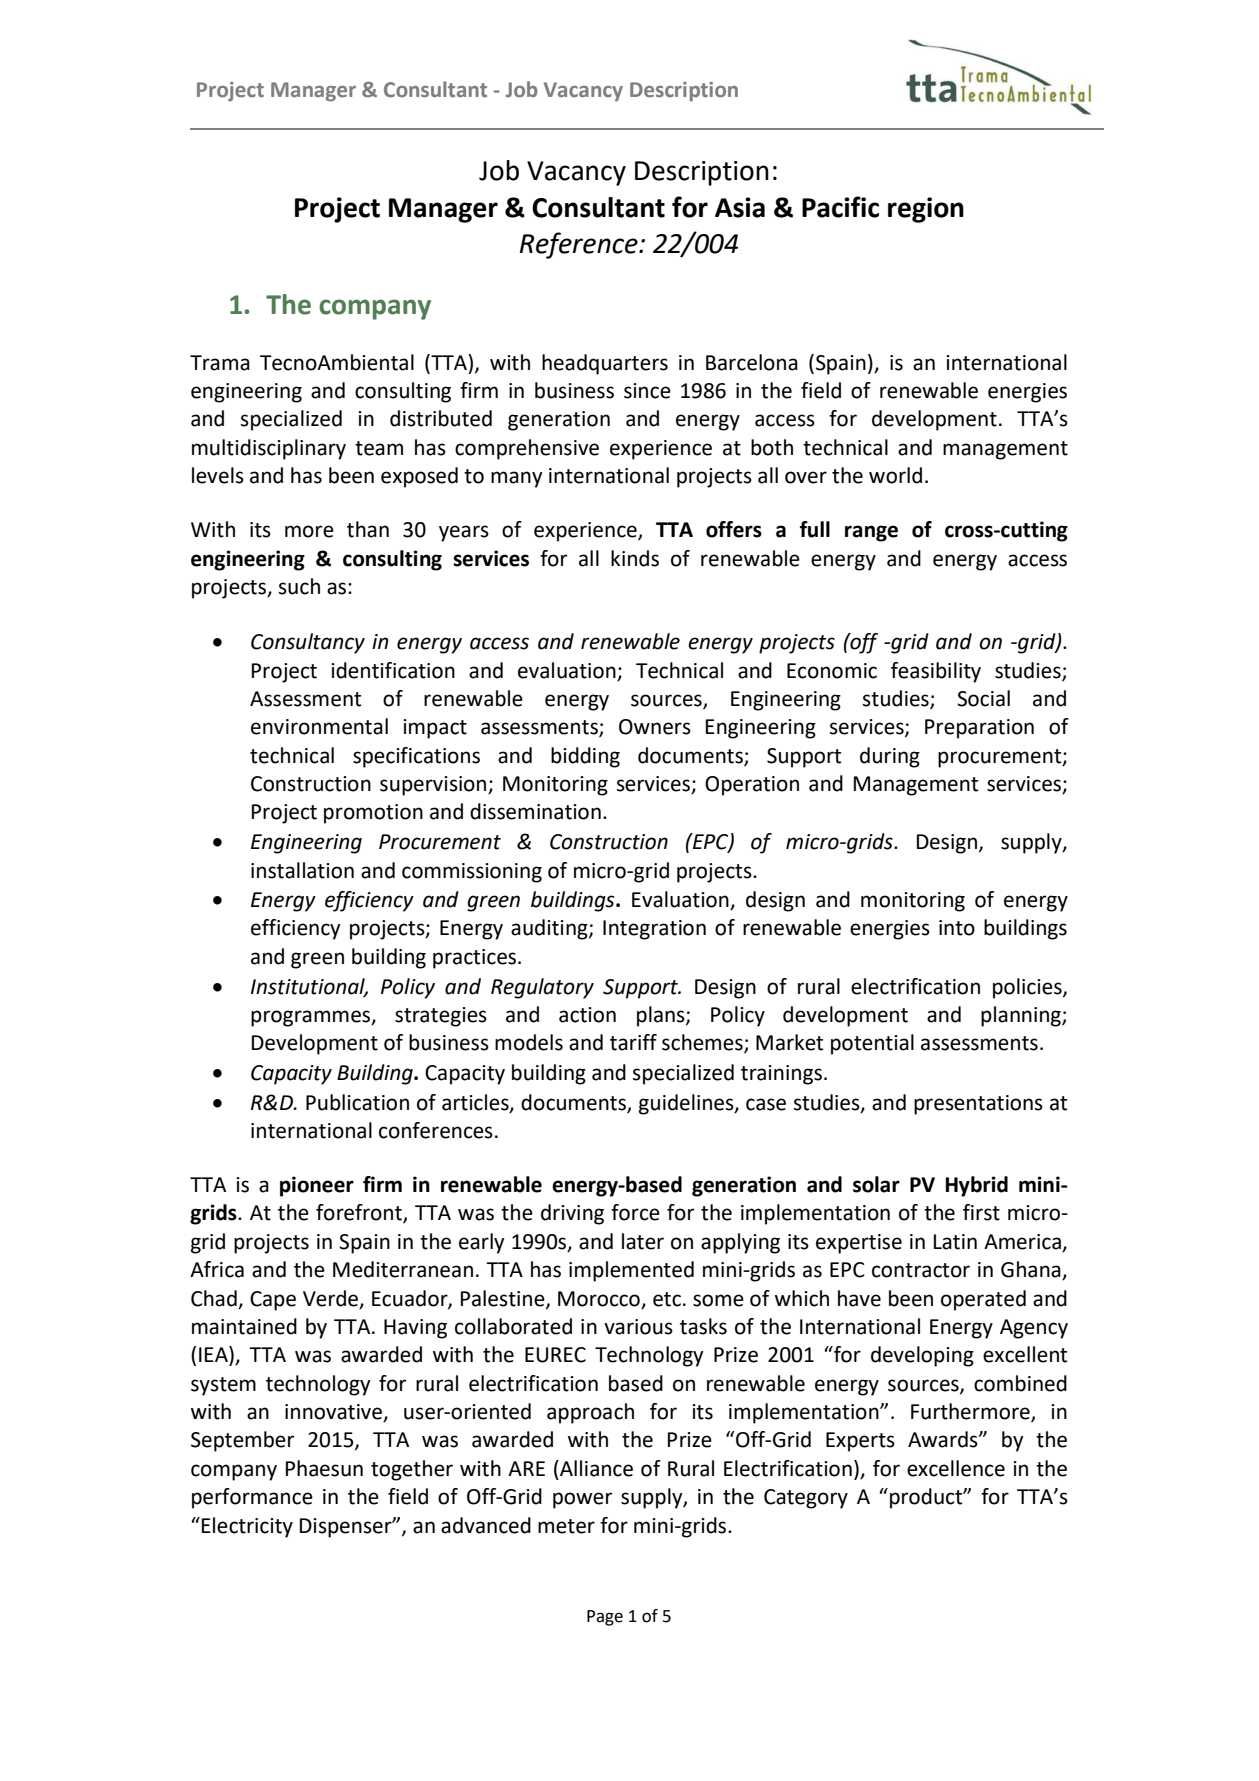 This page has height=1781, width=1259. What do you see at coordinates (955, 1242) in the page?
I see `Latin` at bounding box center [955, 1242].
